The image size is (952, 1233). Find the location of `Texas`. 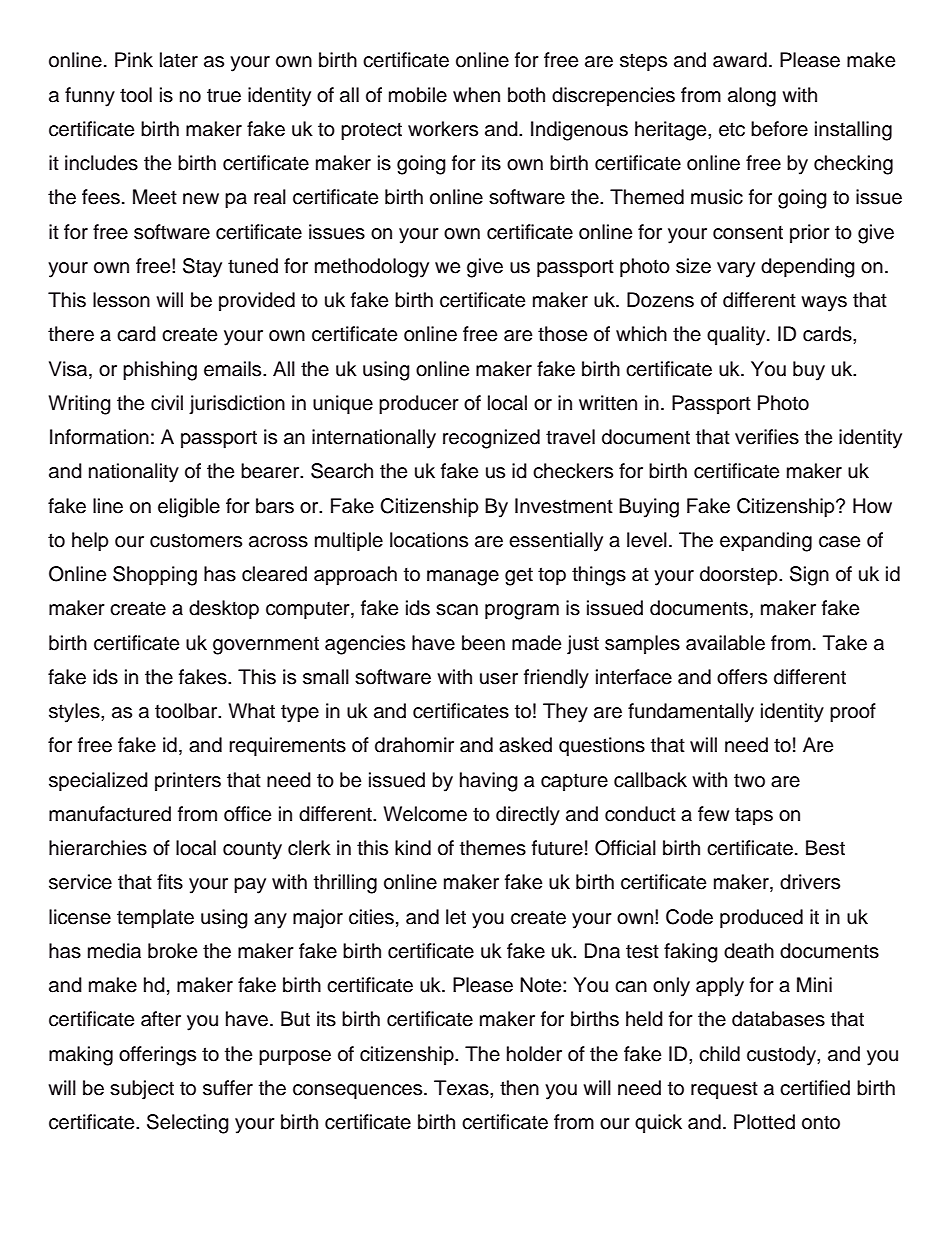

Texas is located at coordinates (462, 1088).
